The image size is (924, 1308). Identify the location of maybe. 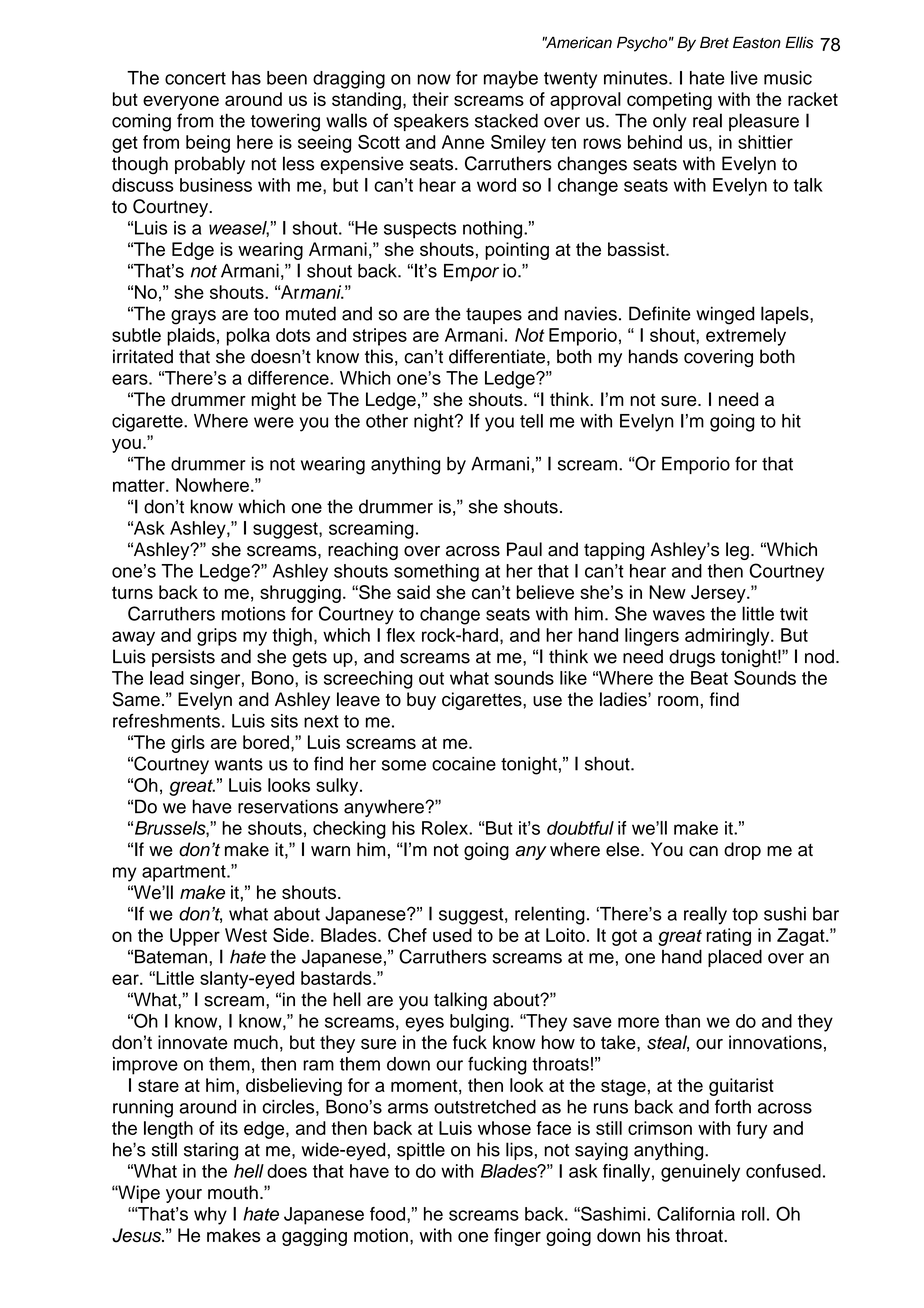
(511, 80).
